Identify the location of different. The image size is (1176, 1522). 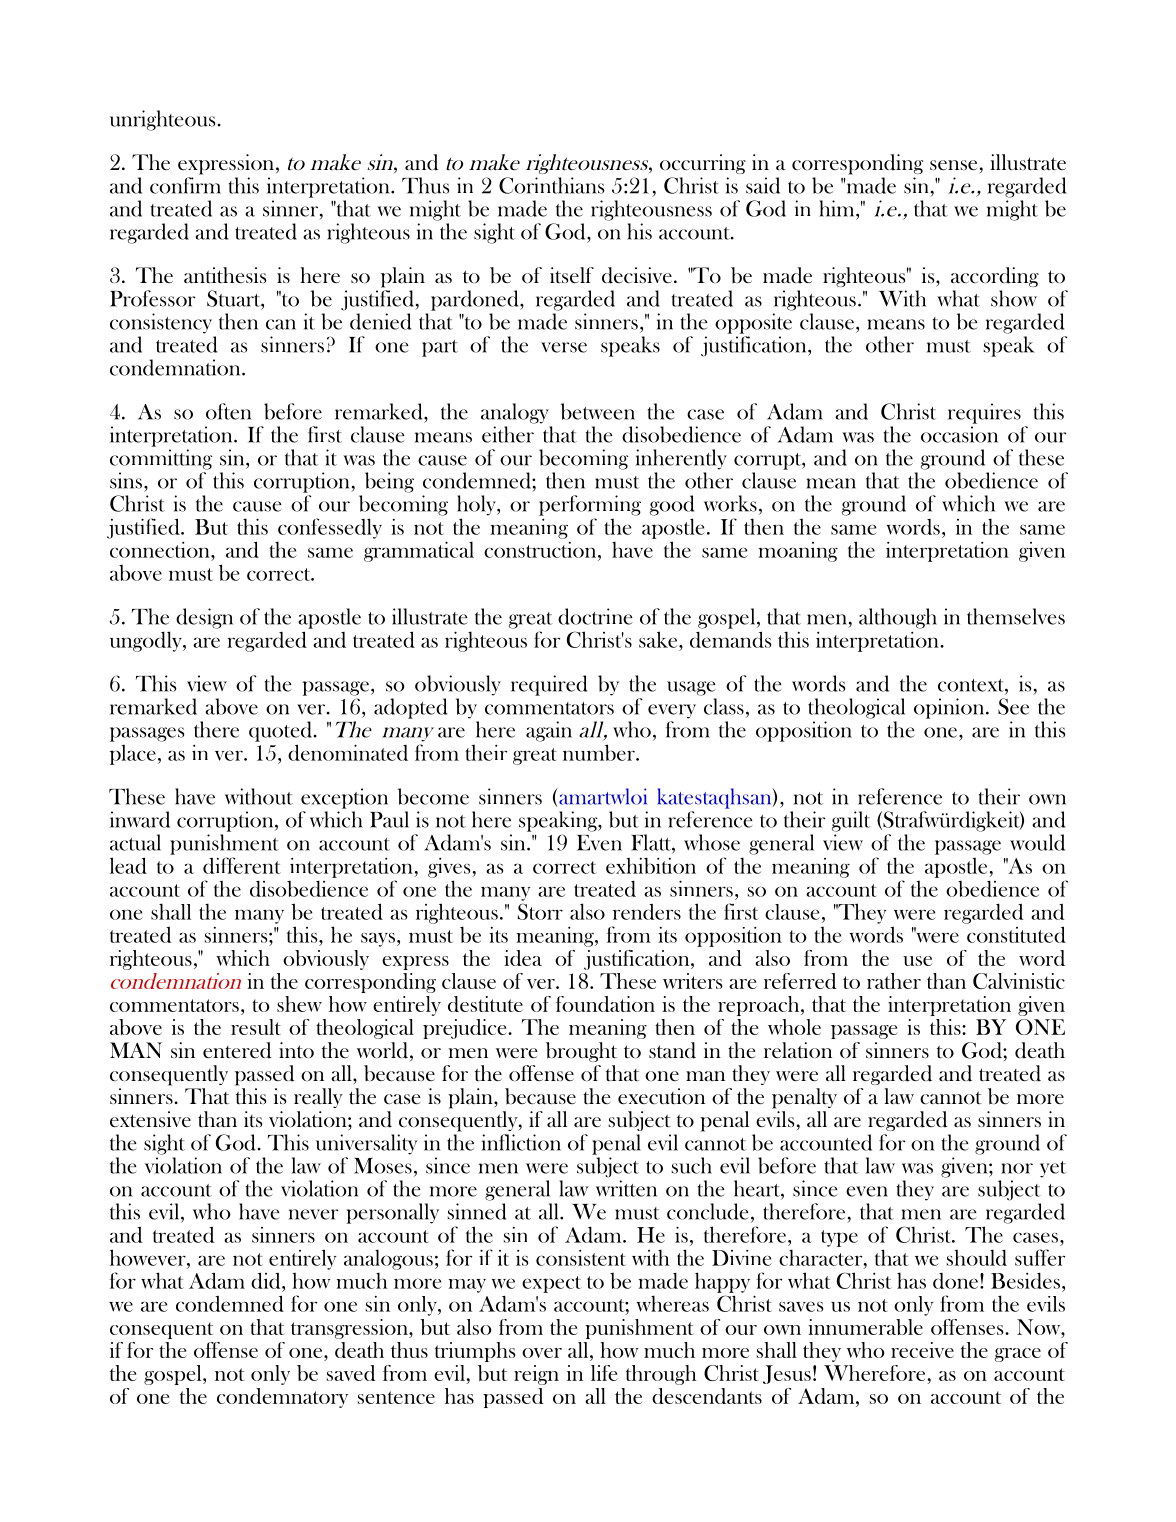
(242, 865).
